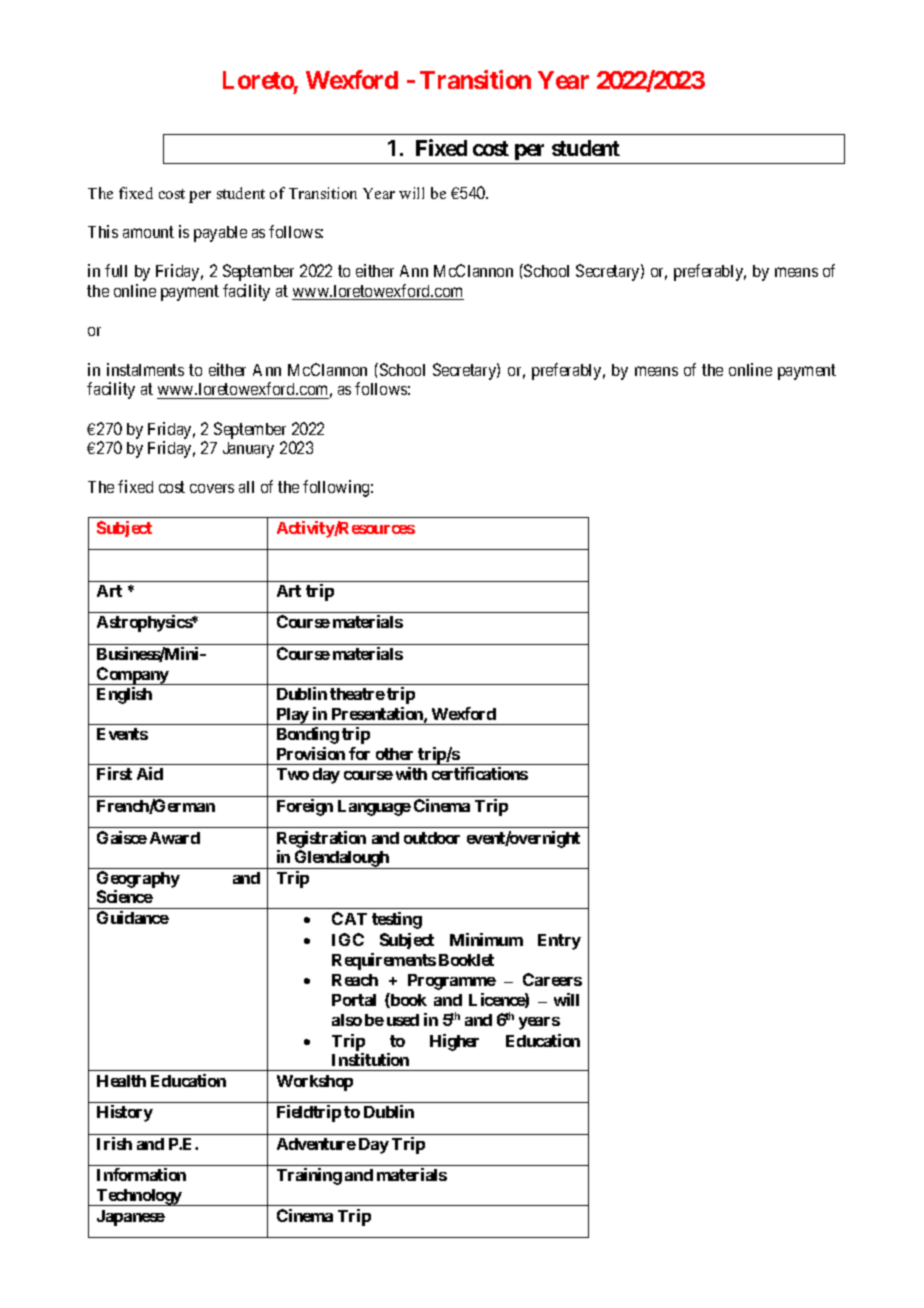 The width and height of the document is (924, 1308). Describe the element at coordinates (355, 980) in the document. I see `Reach` at that location.
